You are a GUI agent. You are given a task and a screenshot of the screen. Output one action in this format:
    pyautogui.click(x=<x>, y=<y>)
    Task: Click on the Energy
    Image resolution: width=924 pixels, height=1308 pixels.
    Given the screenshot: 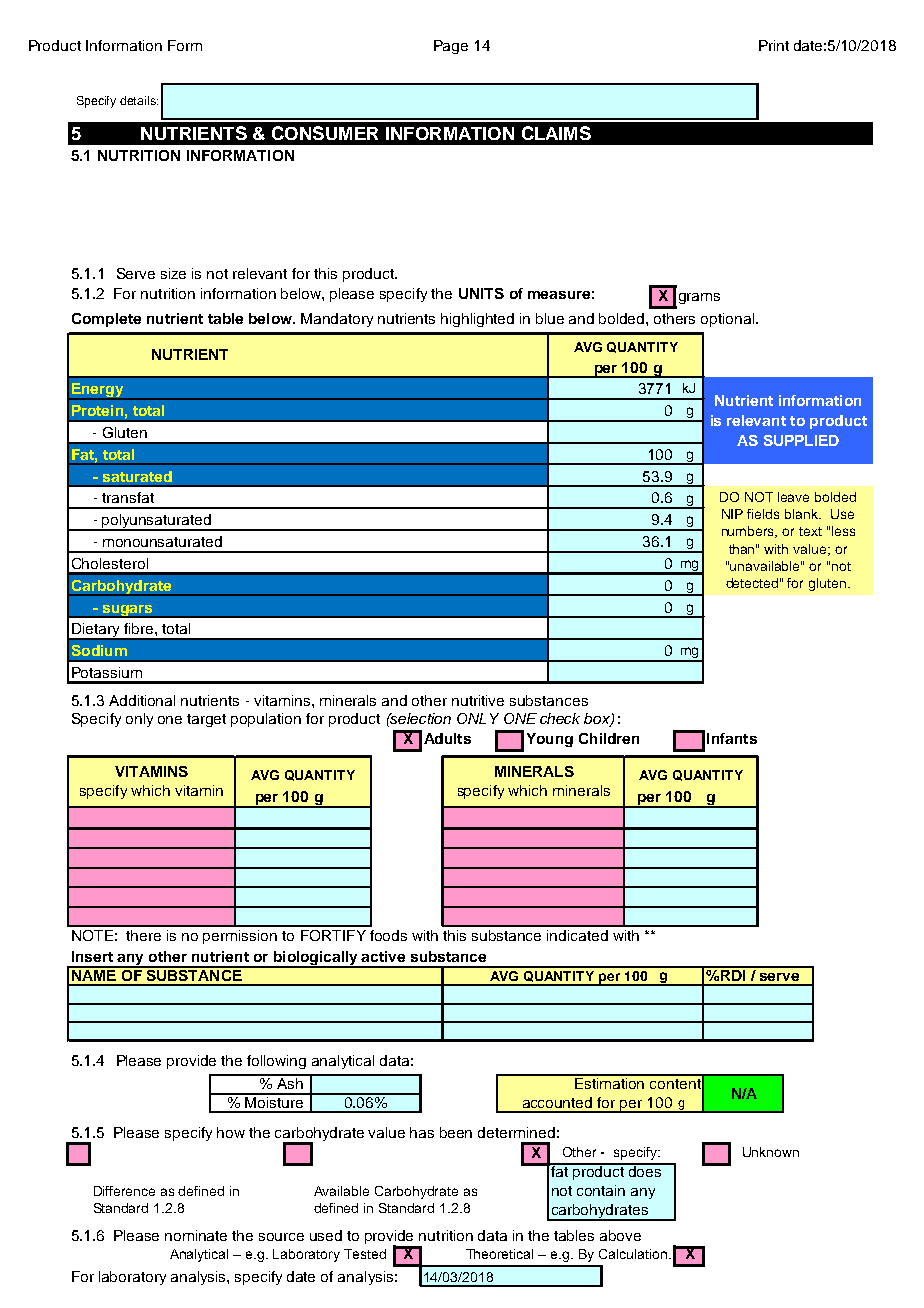 What is the action you would take?
    pyautogui.click(x=97, y=391)
